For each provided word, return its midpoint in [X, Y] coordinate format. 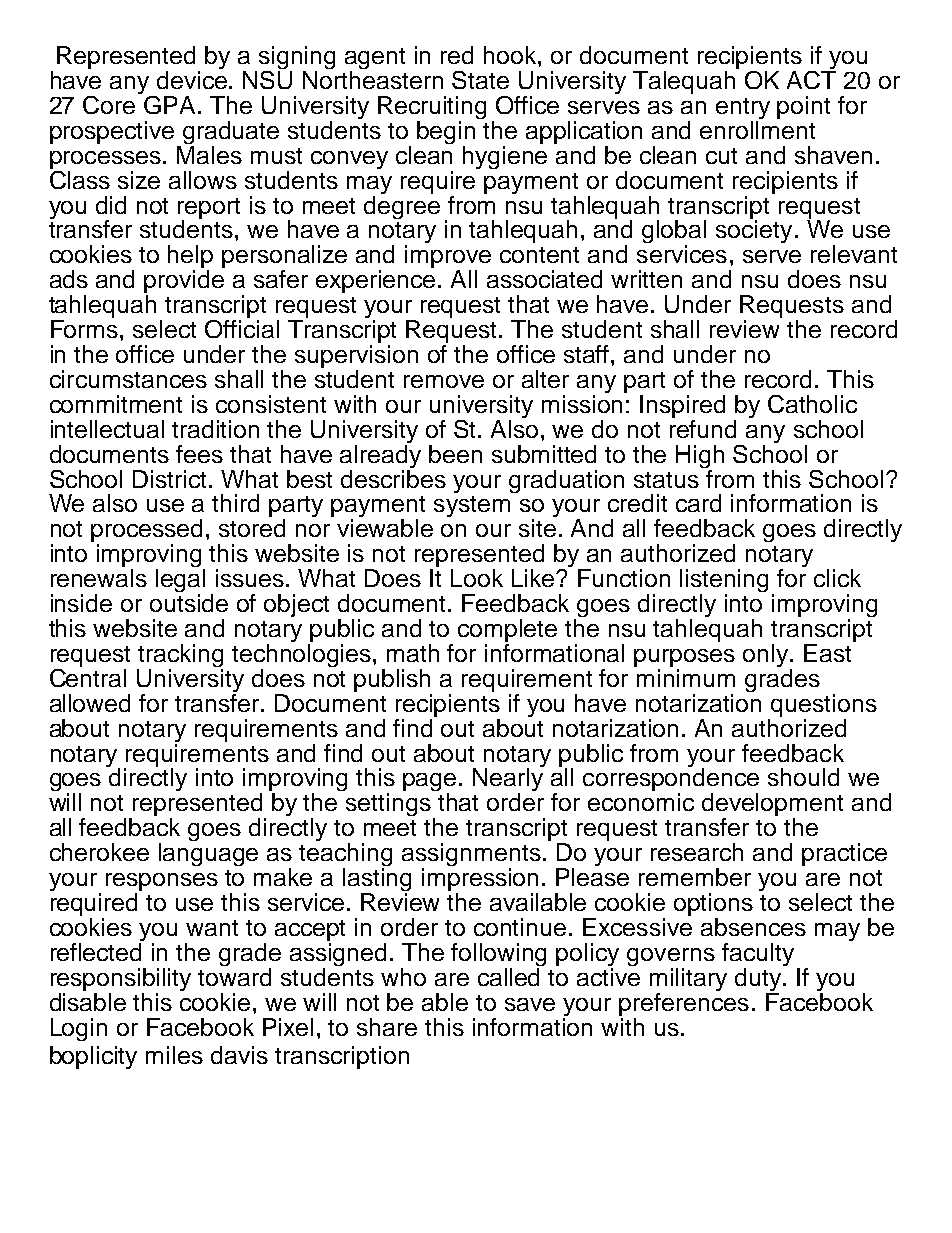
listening [724, 582]
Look [477, 578]
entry [743, 110]
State [480, 80]
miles [174, 1055]
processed [146, 532]
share [387, 1027]
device [193, 80]
